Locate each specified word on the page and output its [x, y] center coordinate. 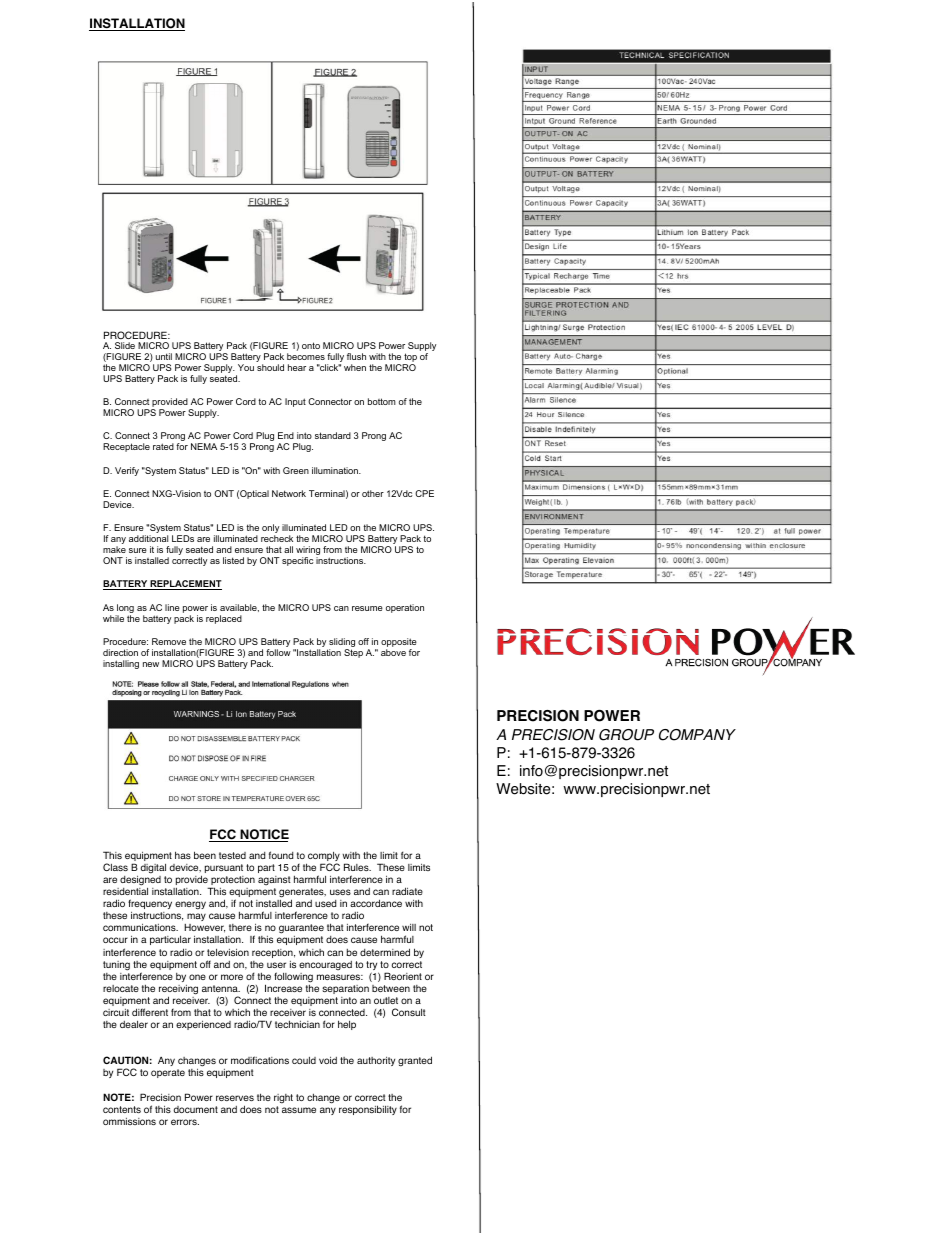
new [151, 664]
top [410, 359]
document [196, 1109]
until [164, 356]
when [355, 367]
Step [353, 653]
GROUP [626, 735]
